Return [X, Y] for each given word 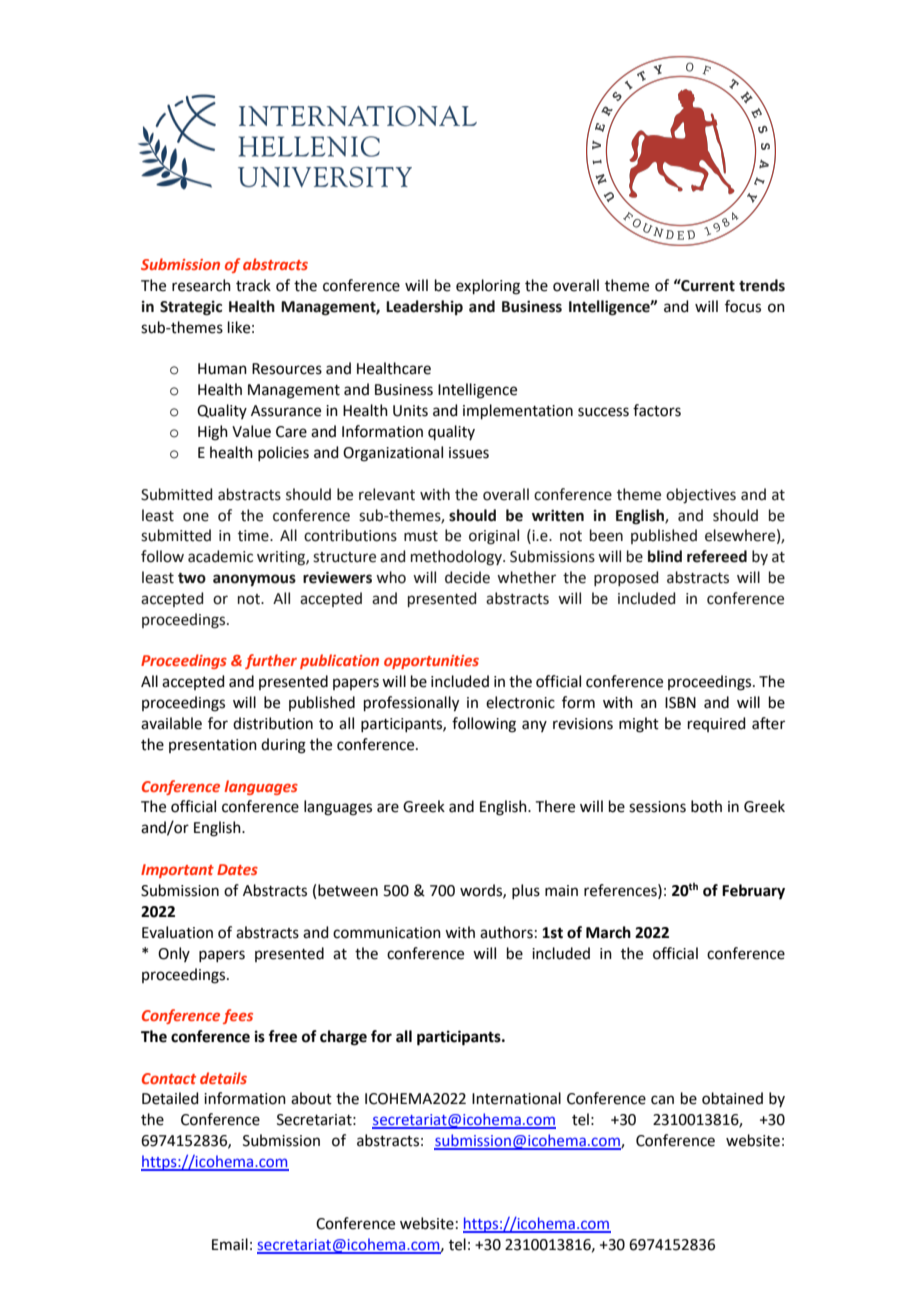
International [516, 1098]
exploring [488, 287]
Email [230, 1244]
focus [743, 306]
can [662, 1100]
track [253, 285]
